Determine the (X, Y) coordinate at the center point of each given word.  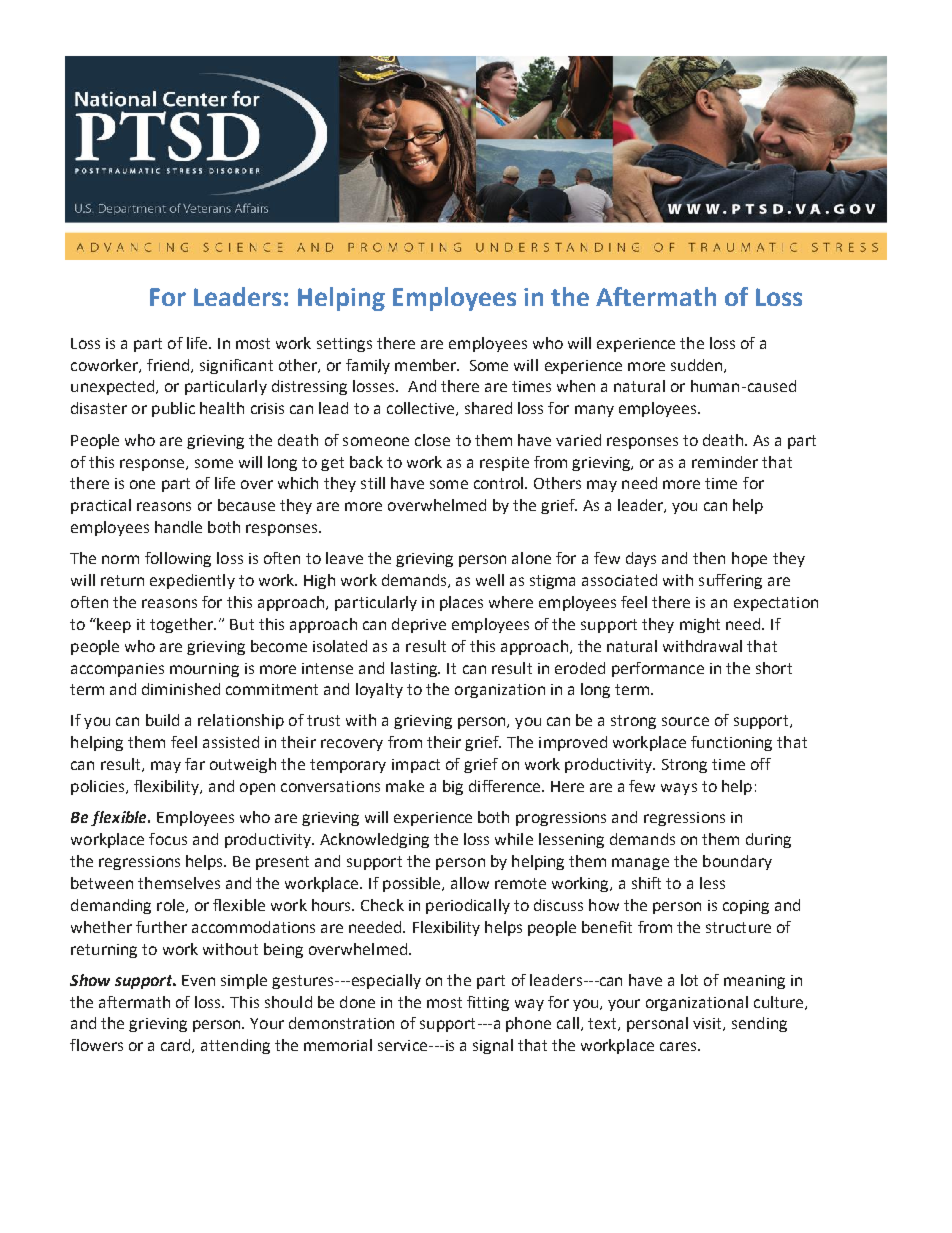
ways (679, 789)
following (178, 559)
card (177, 1046)
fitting (488, 1003)
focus (168, 839)
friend (169, 366)
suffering (730, 581)
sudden (698, 366)
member (427, 365)
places (461, 603)
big (453, 787)
